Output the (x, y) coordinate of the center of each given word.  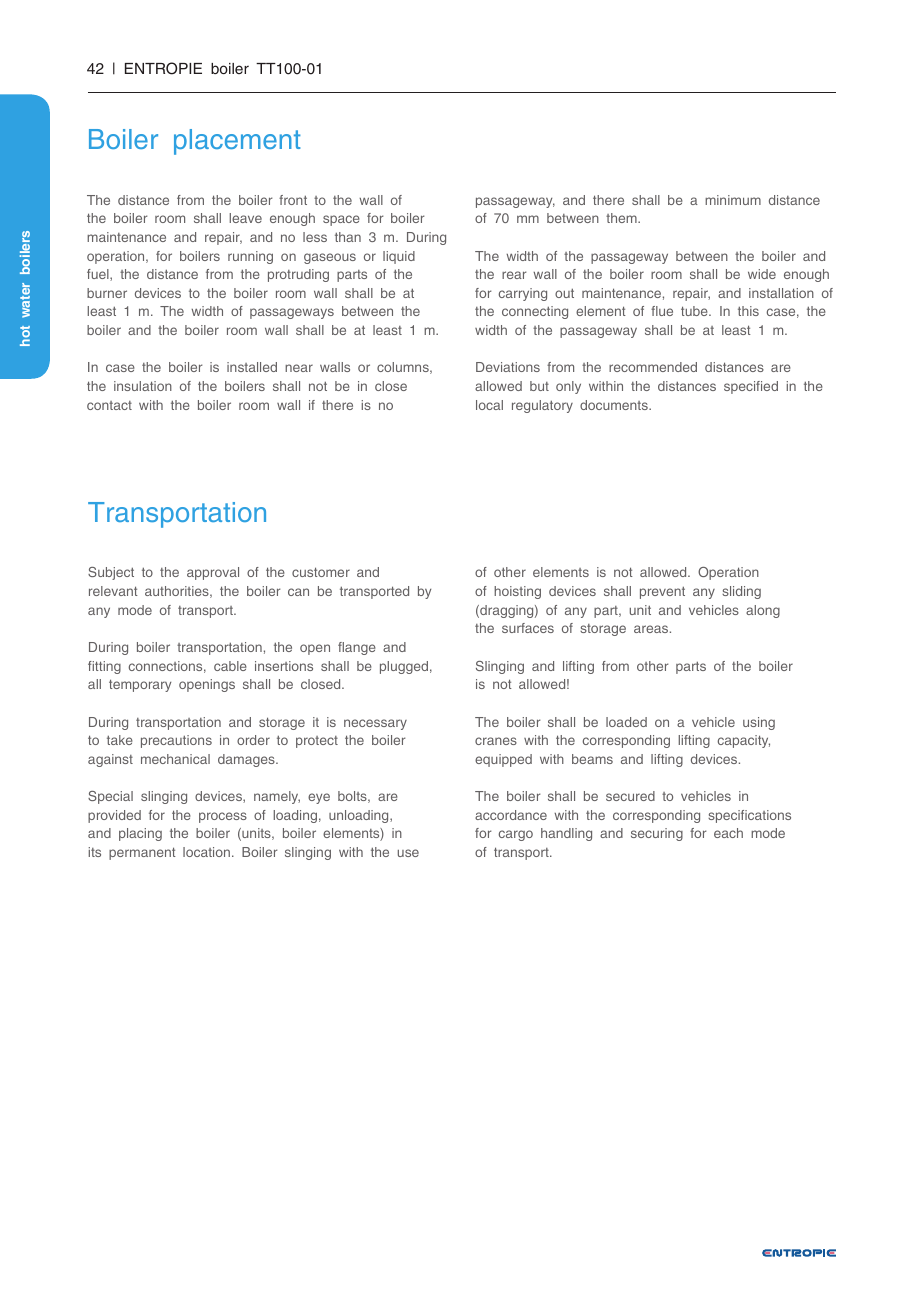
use (408, 853)
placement (237, 142)
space (341, 220)
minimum (733, 200)
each (728, 833)
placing (140, 834)
